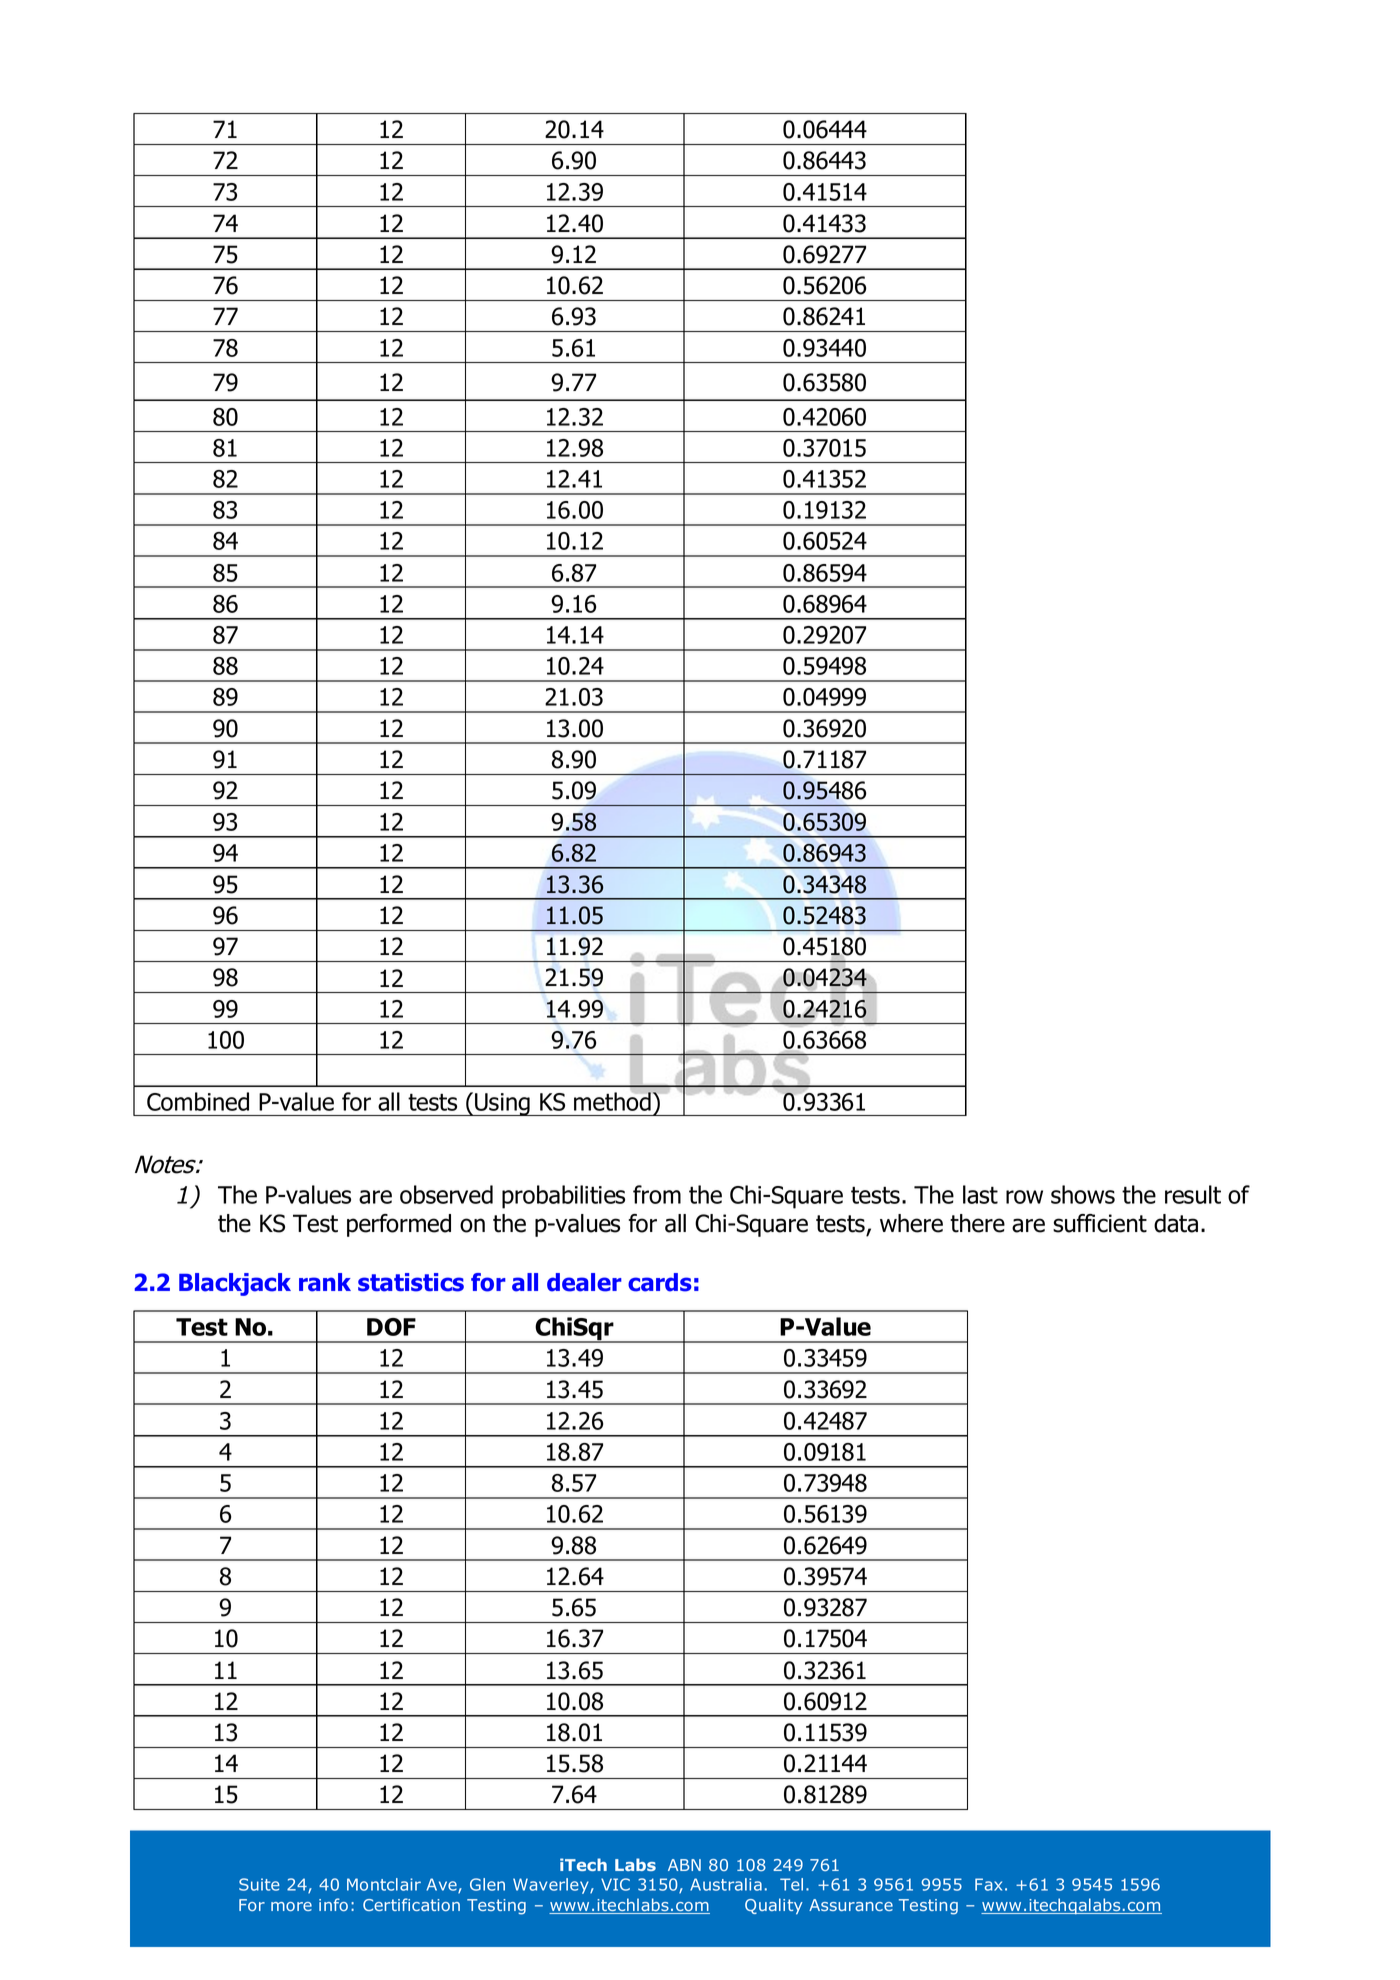  What do you see at coordinates (325, 1282) in the screenshot?
I see `rank` at bounding box center [325, 1282].
